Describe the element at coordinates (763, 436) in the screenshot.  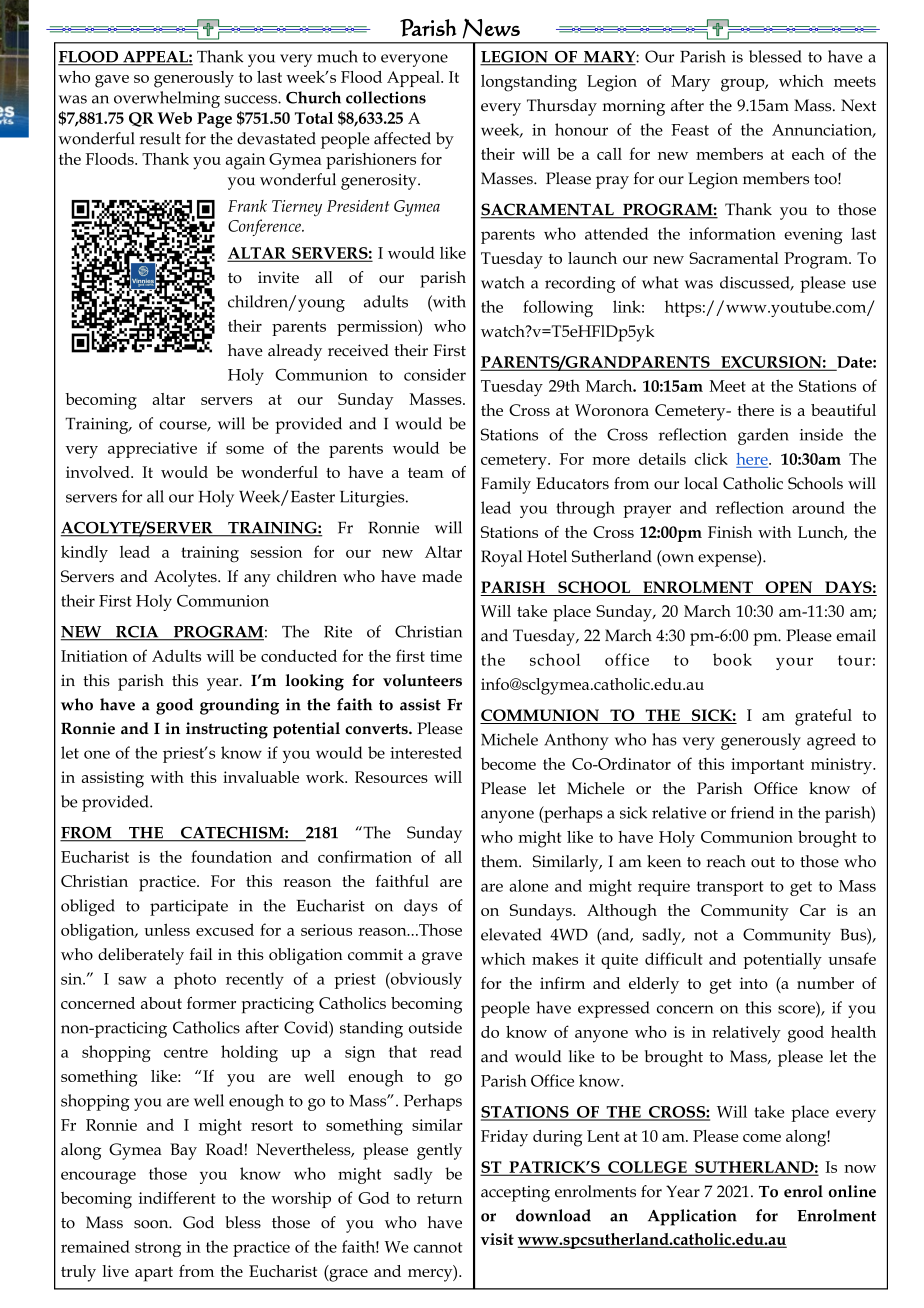
I see `garden` at that location.
